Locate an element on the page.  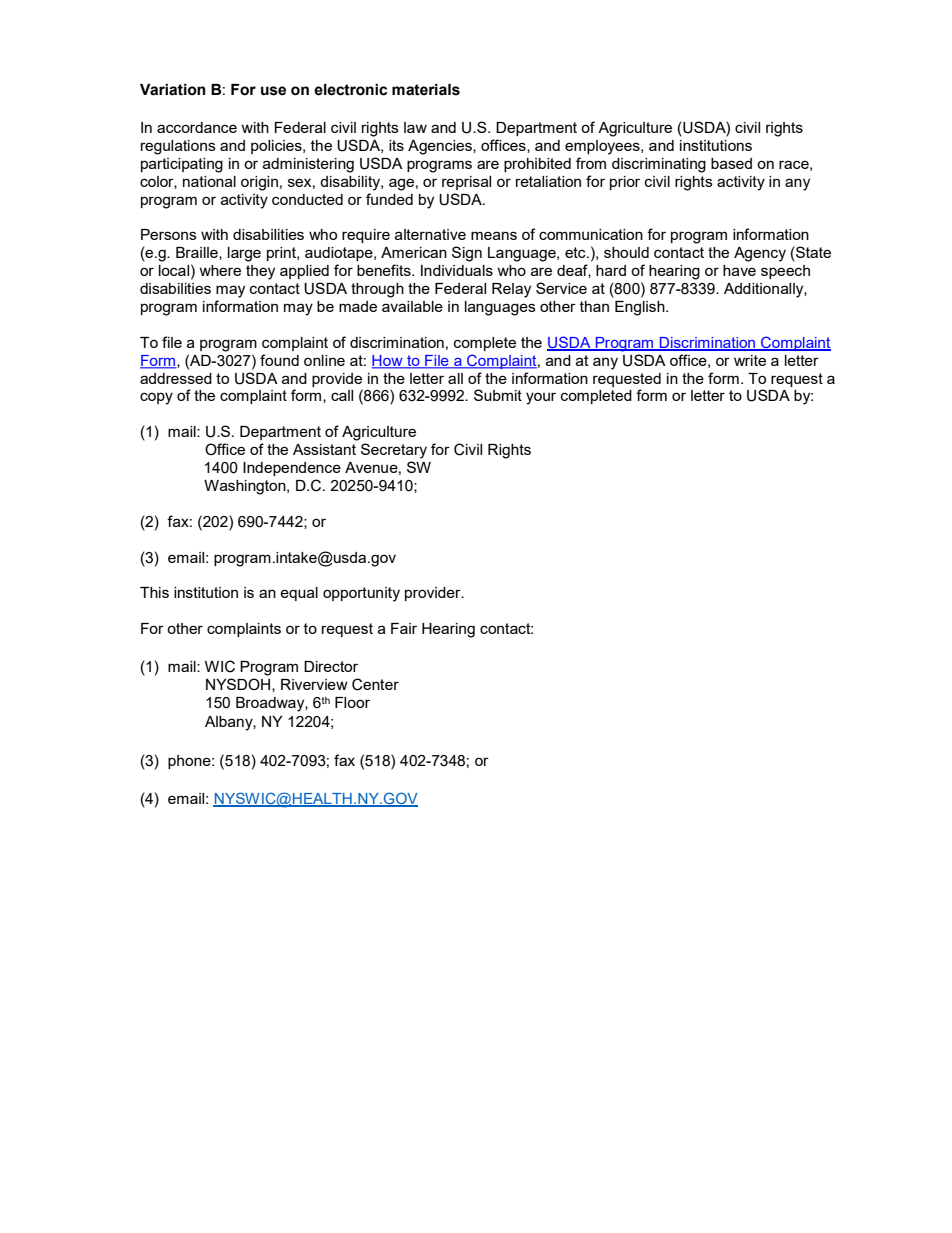
Director is located at coordinates (331, 666).
